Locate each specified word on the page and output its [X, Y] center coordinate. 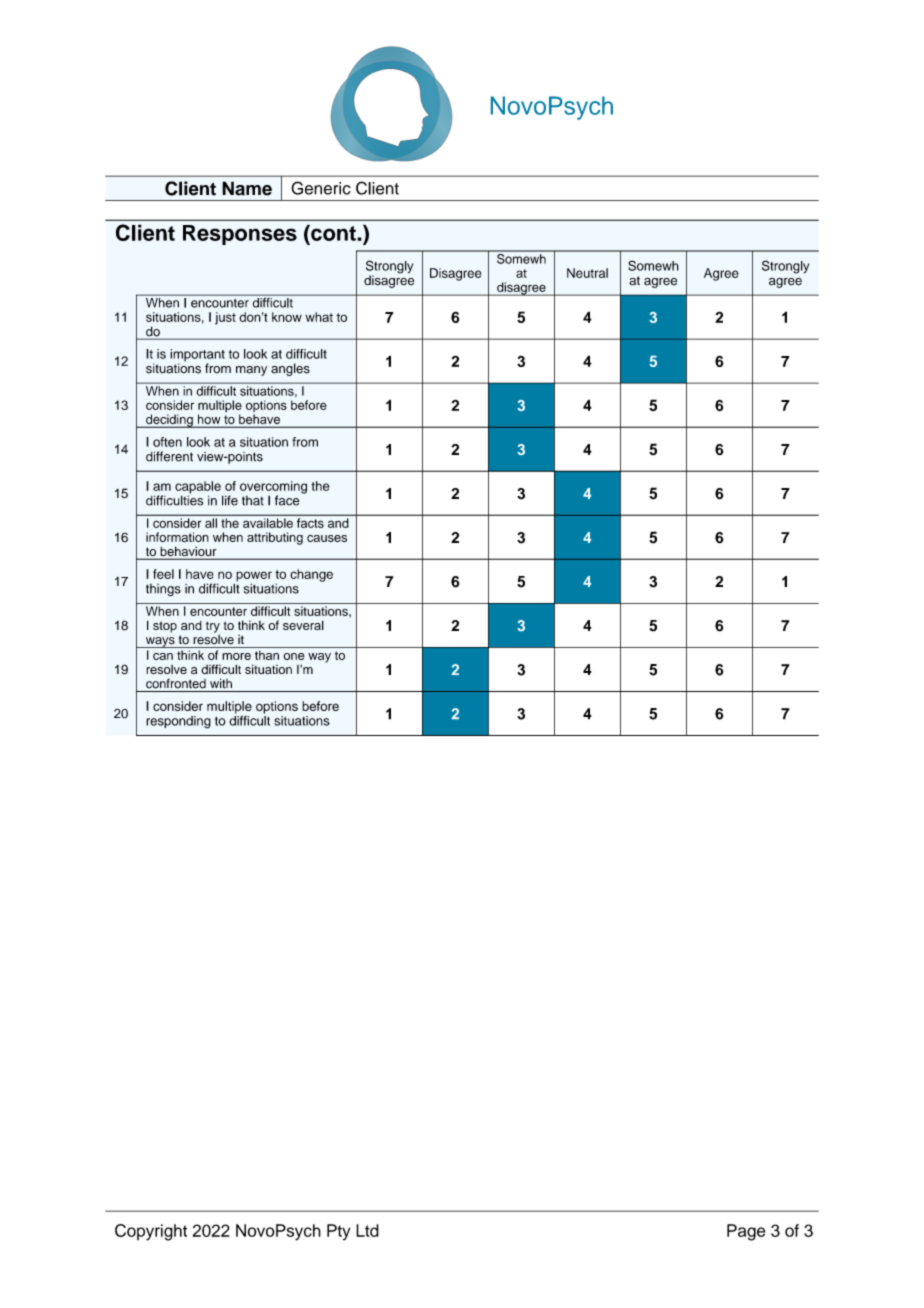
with [221, 683]
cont [333, 232]
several [303, 625]
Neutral [587, 273]
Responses [240, 235]
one [293, 656]
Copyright [151, 1232]
